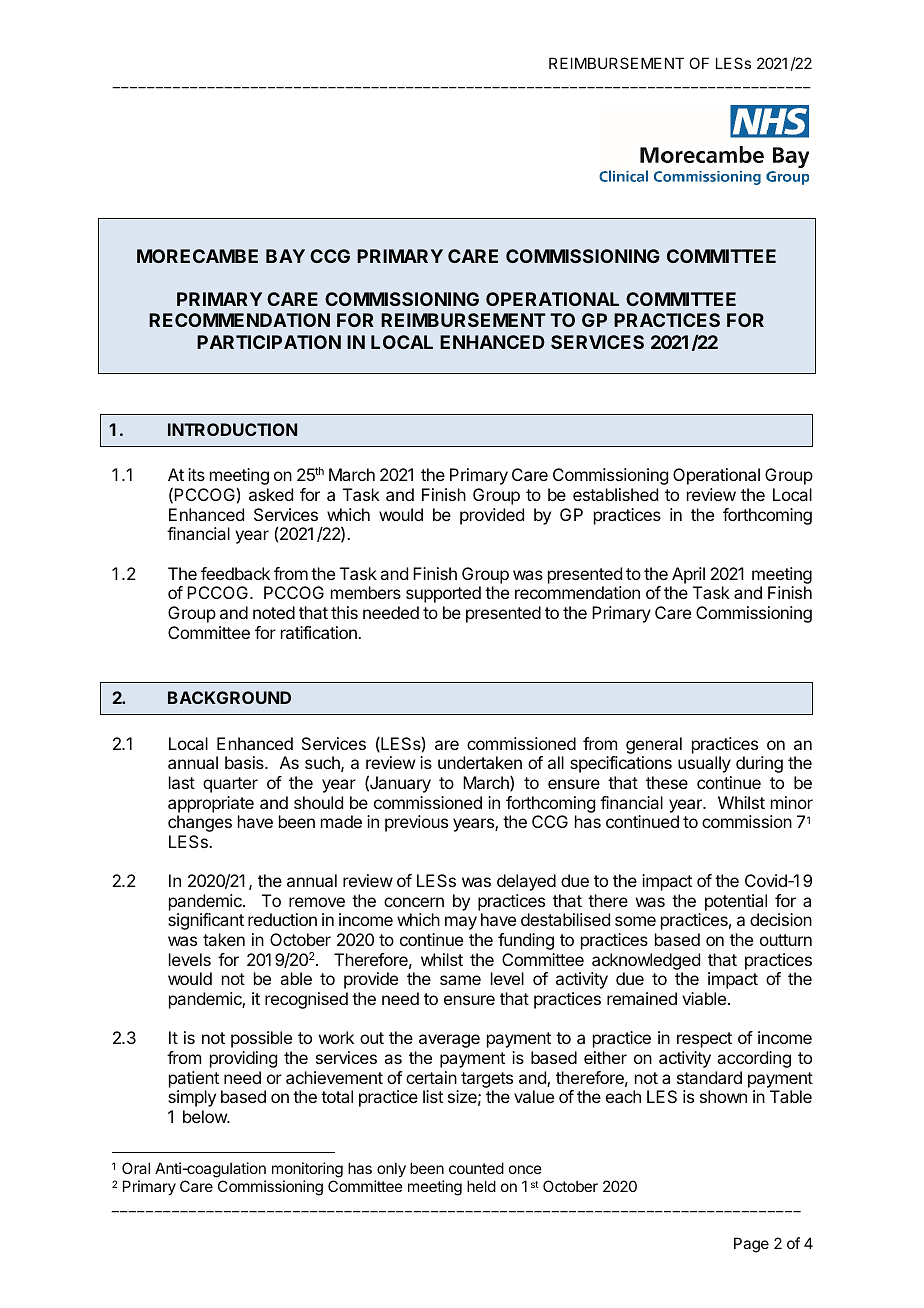  What do you see at coordinates (646, 961) in the document?
I see `acknowledged` at bounding box center [646, 961].
